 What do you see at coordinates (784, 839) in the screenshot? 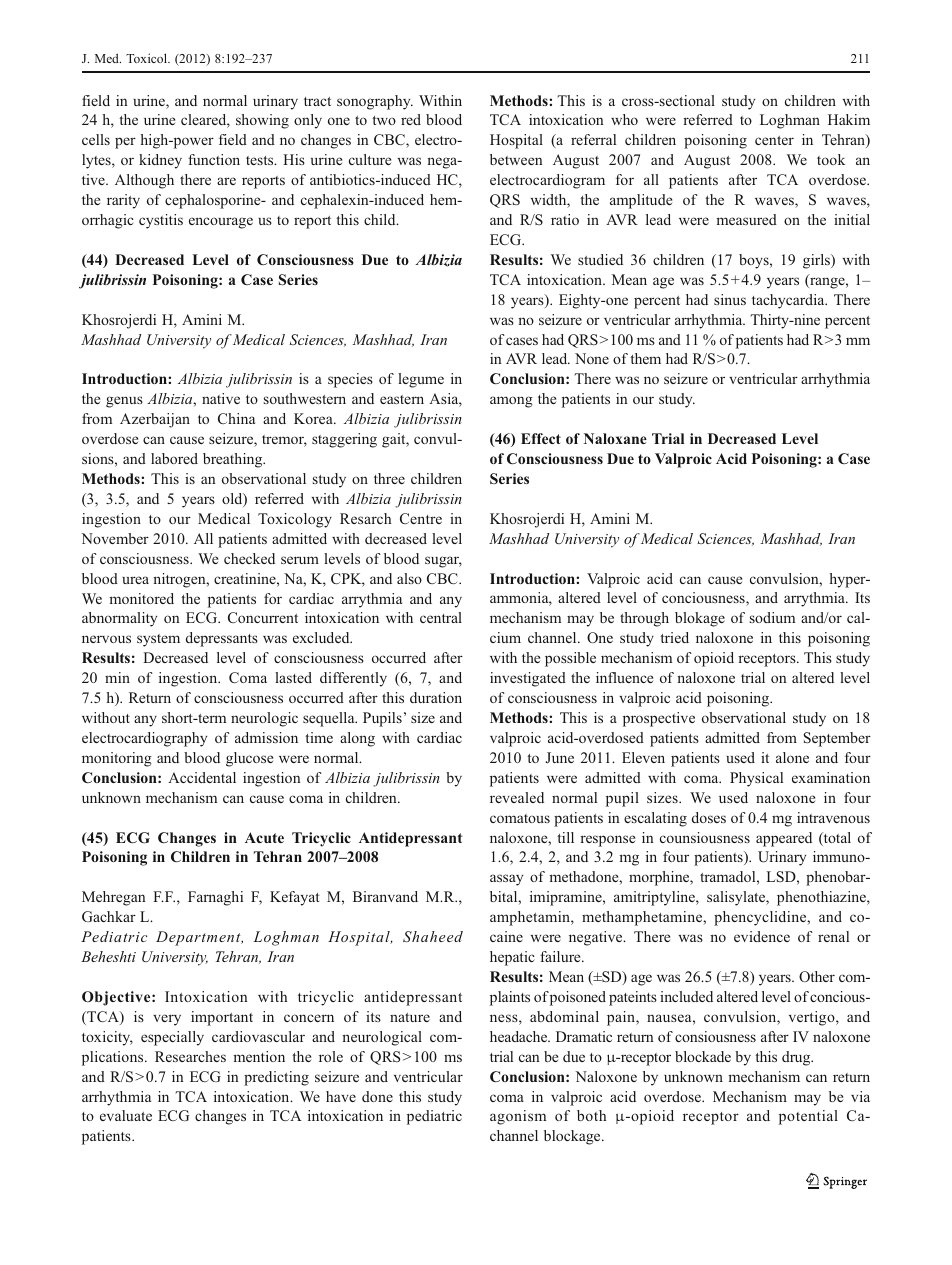
I see `appeared` at bounding box center [784, 839].
